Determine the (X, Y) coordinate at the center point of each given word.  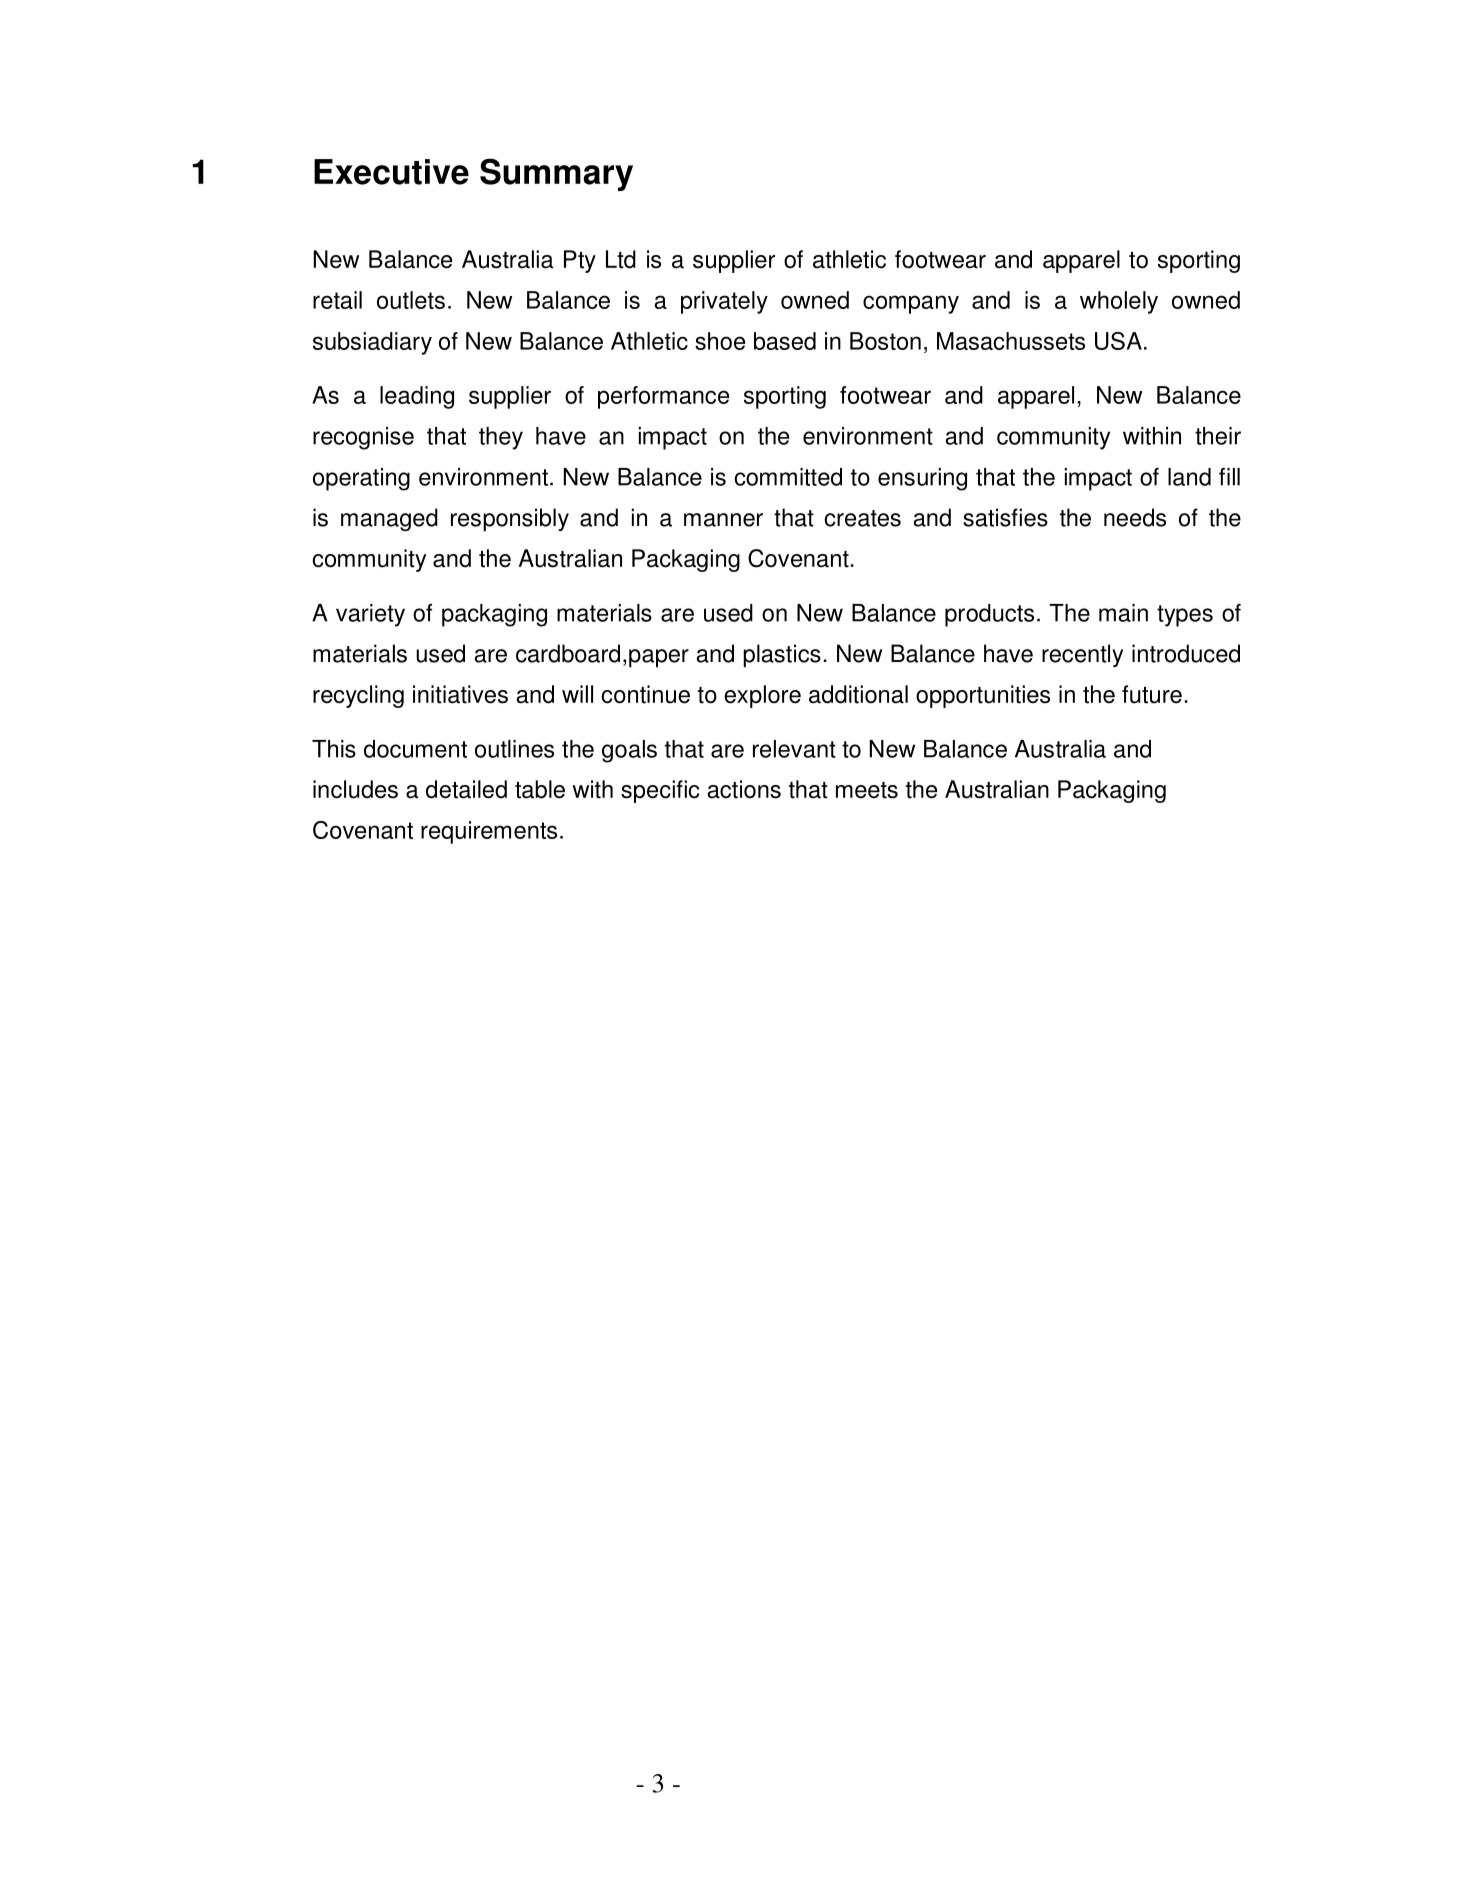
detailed (466, 789)
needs (1135, 517)
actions (744, 789)
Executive (391, 172)
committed (788, 477)
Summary (556, 174)
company (911, 304)
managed (389, 519)
